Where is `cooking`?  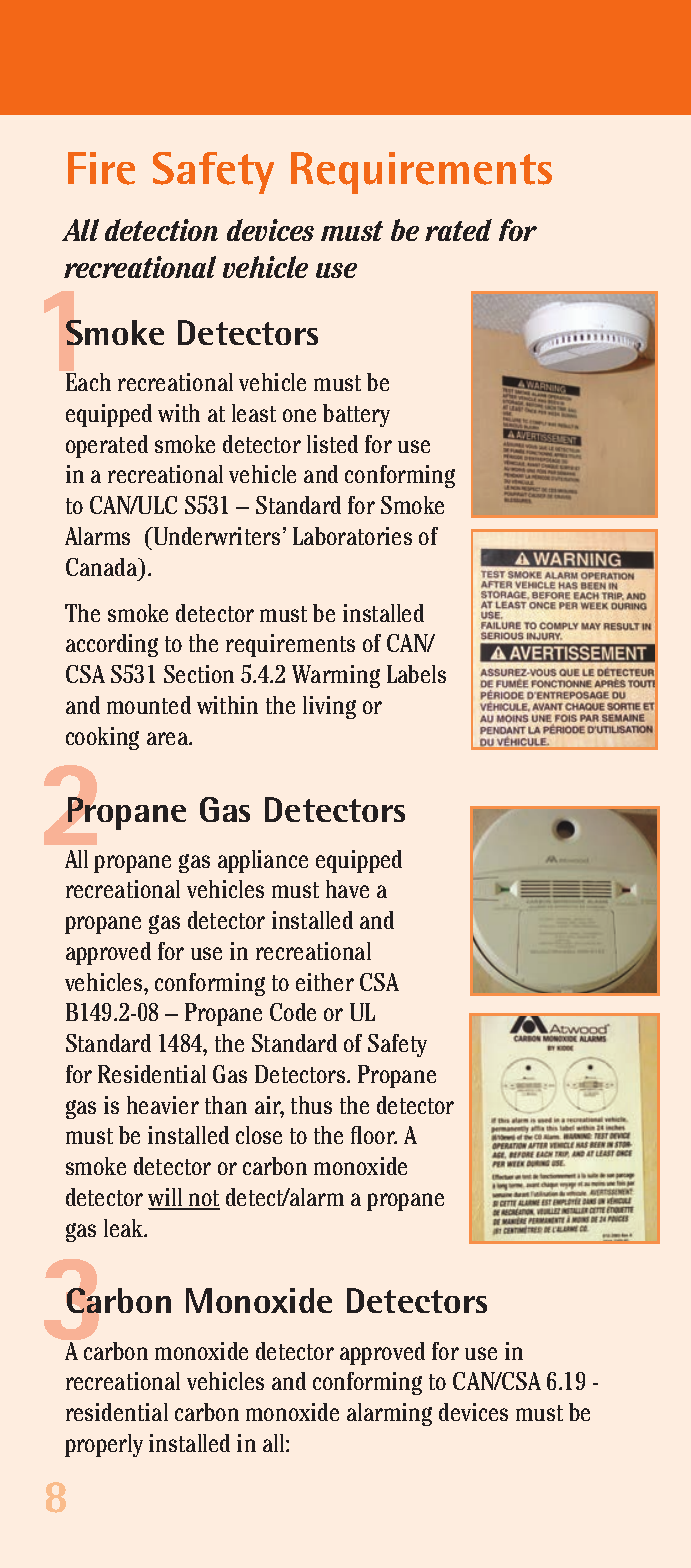
cooking is located at coordinates (102, 738).
